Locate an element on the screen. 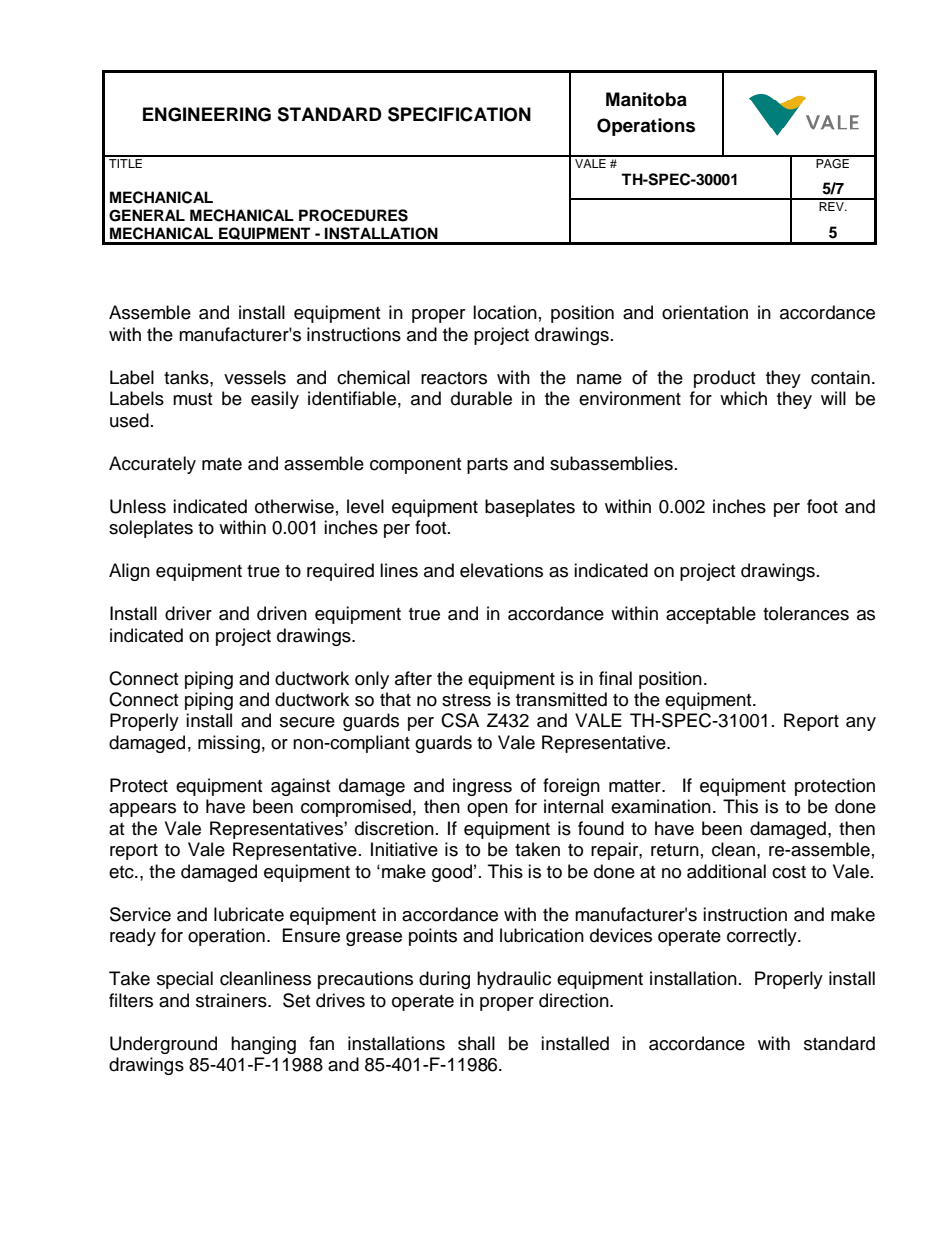 This screenshot has width=952, height=1233. appears is located at coordinates (142, 810).
